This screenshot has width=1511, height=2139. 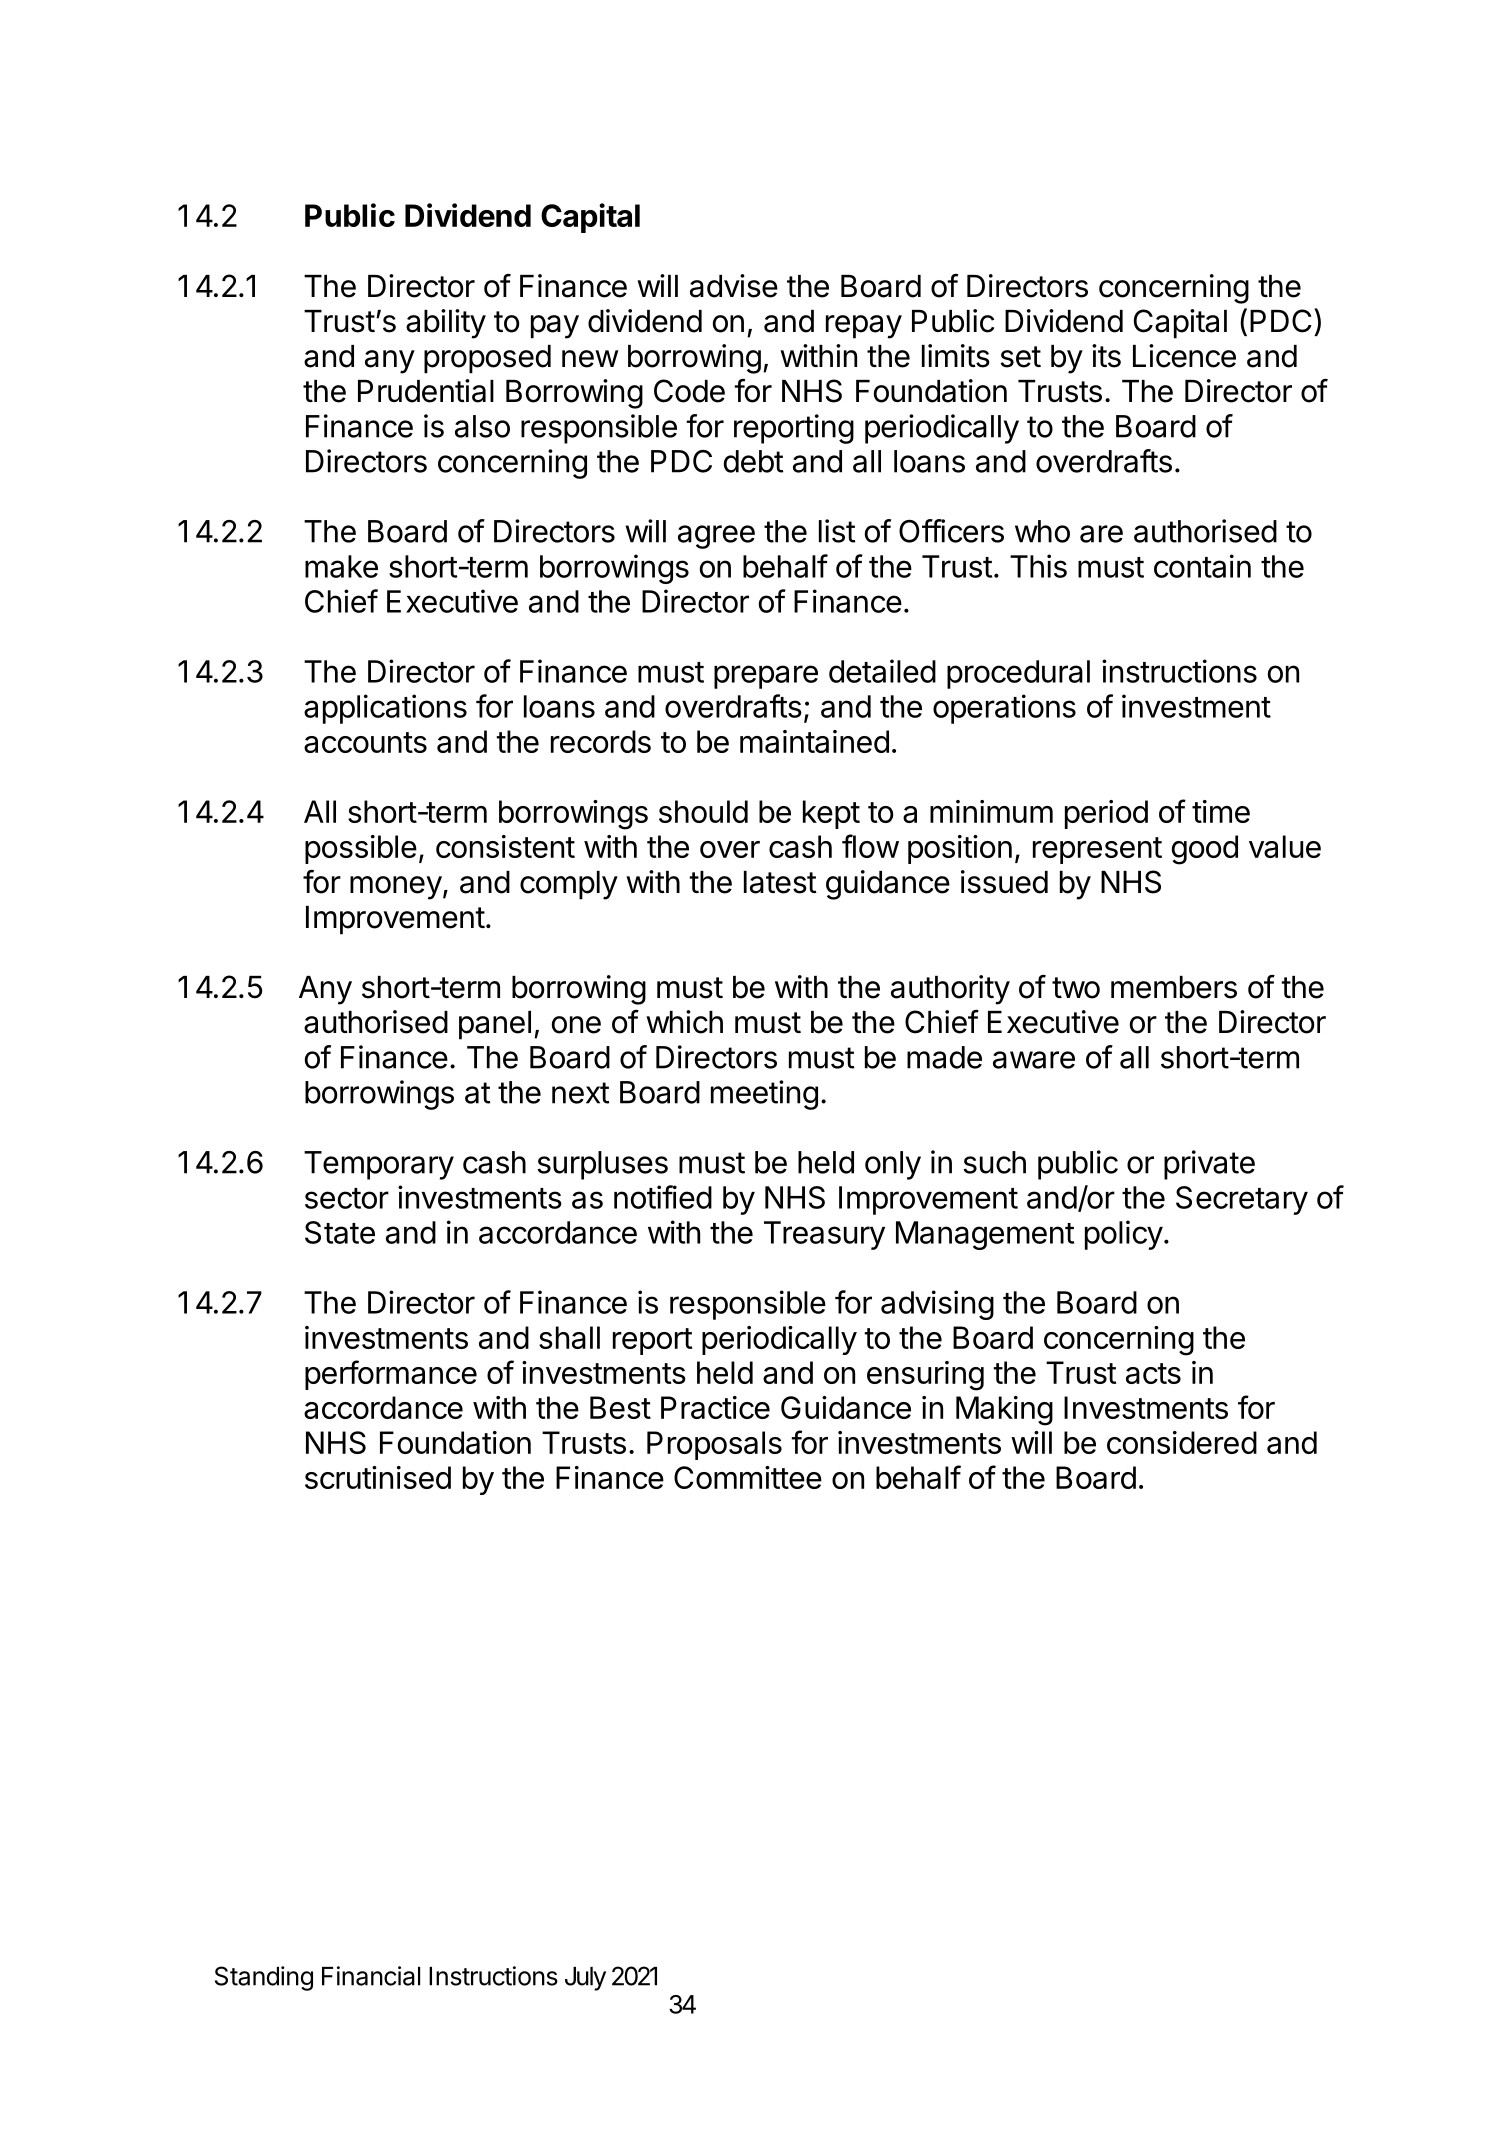 I want to click on Financial, so click(x=371, y=1976).
